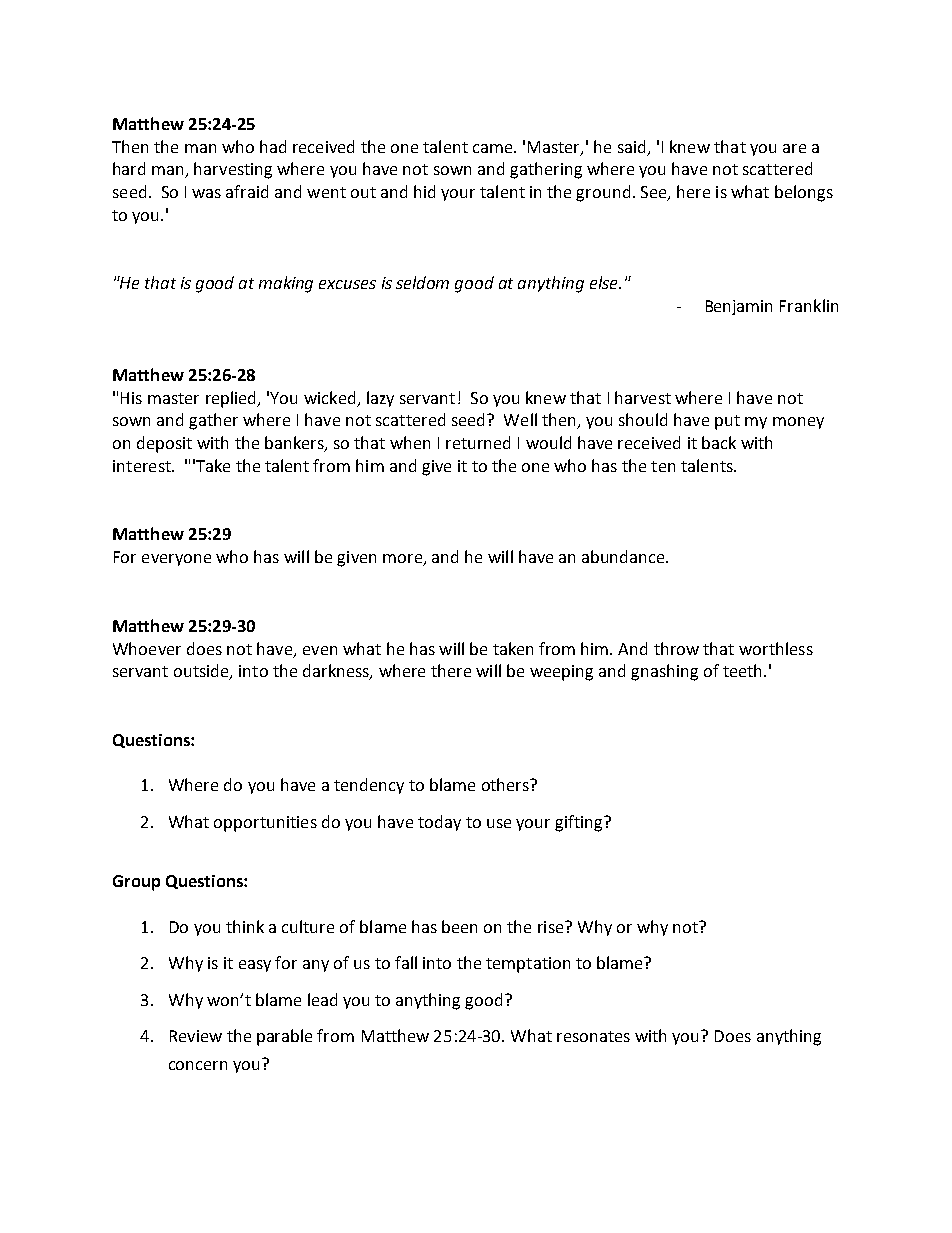 This page has height=1233, width=952. I want to click on more, so click(404, 560).
